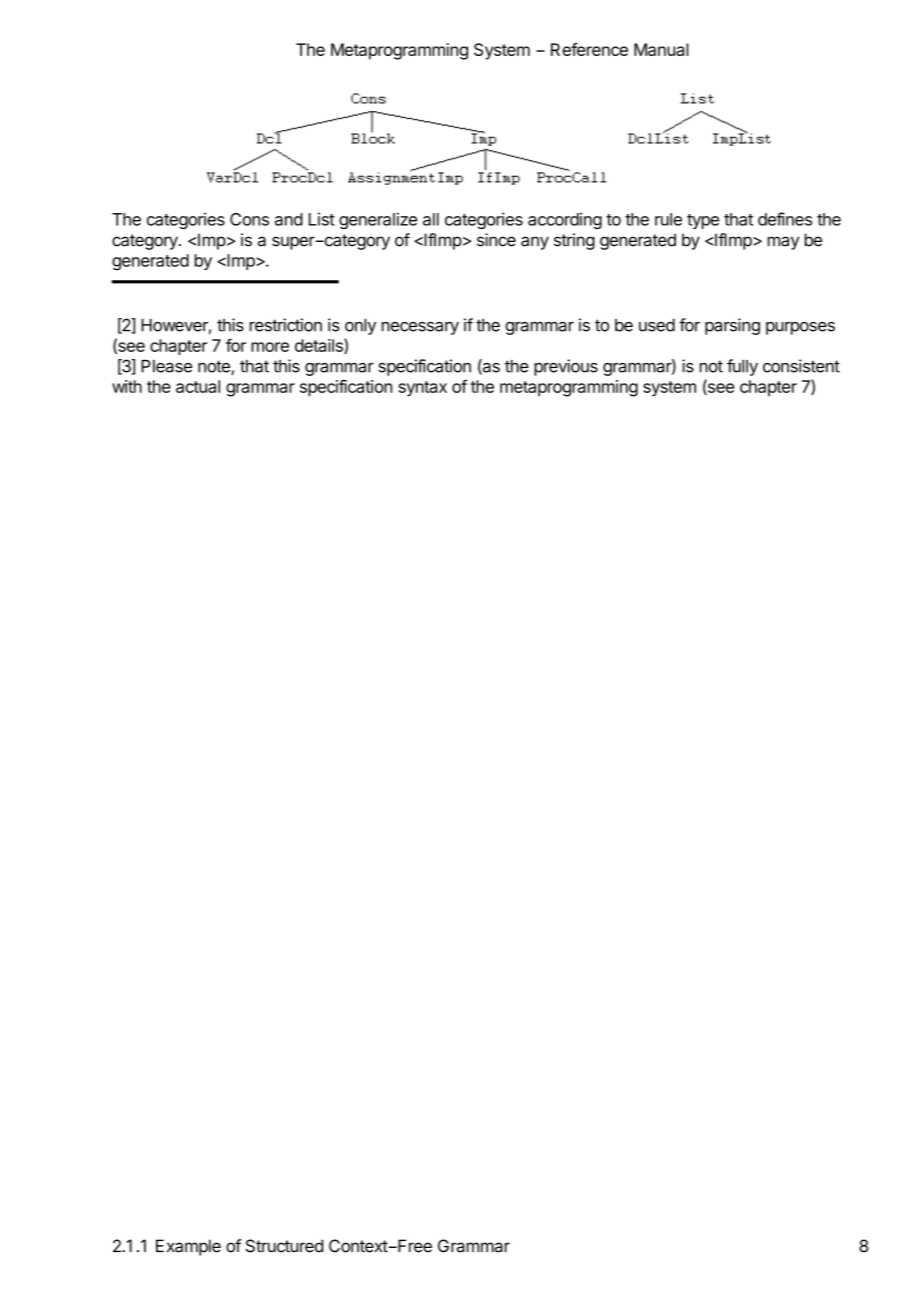 The image size is (924, 1308). I want to click on note, so click(215, 367).
